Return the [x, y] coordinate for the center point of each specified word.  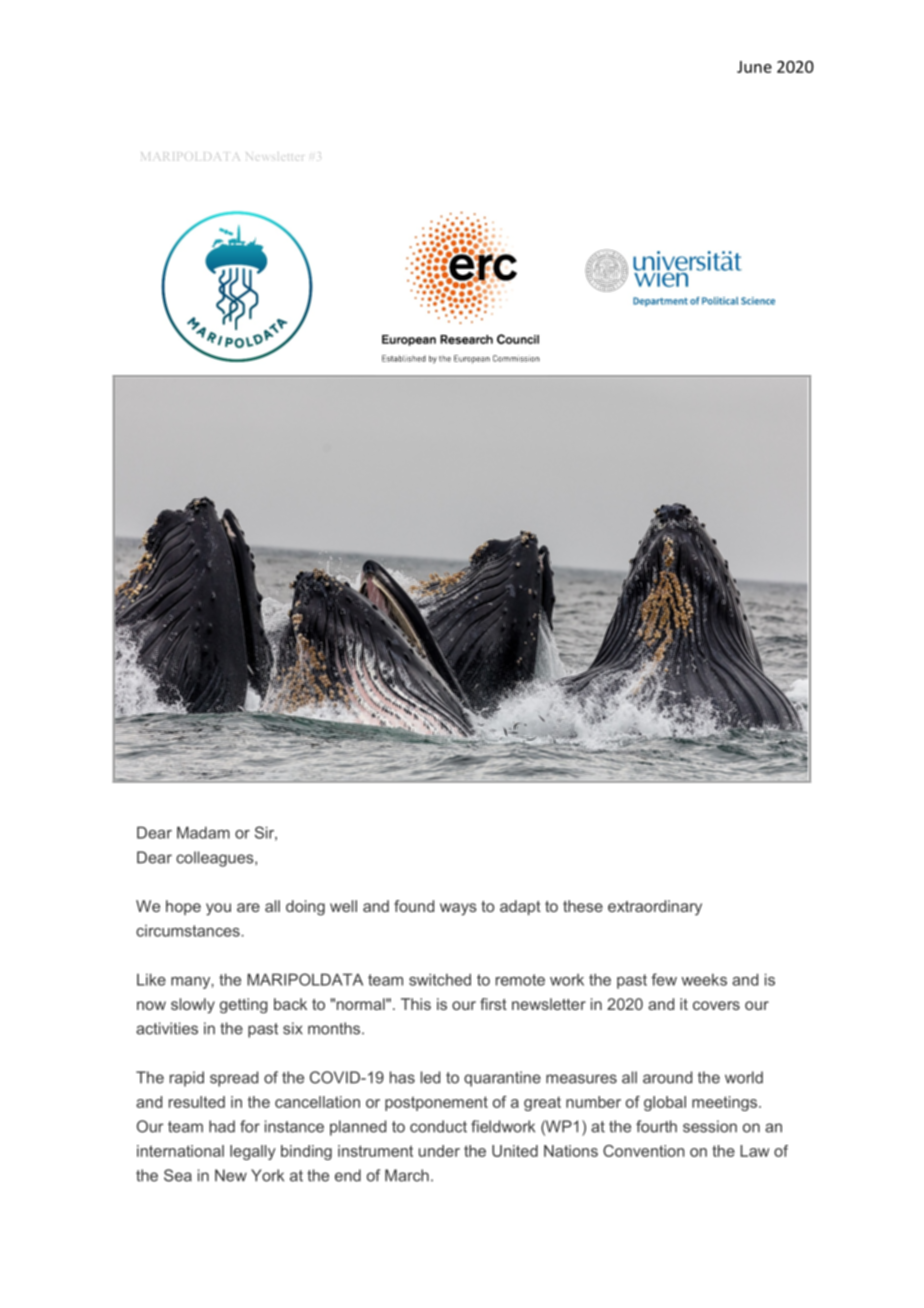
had [222, 1126]
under [439, 1151]
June [754, 67]
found [414, 906]
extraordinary [655, 908]
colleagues [216, 859]
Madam [203, 832]
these [583, 906]
